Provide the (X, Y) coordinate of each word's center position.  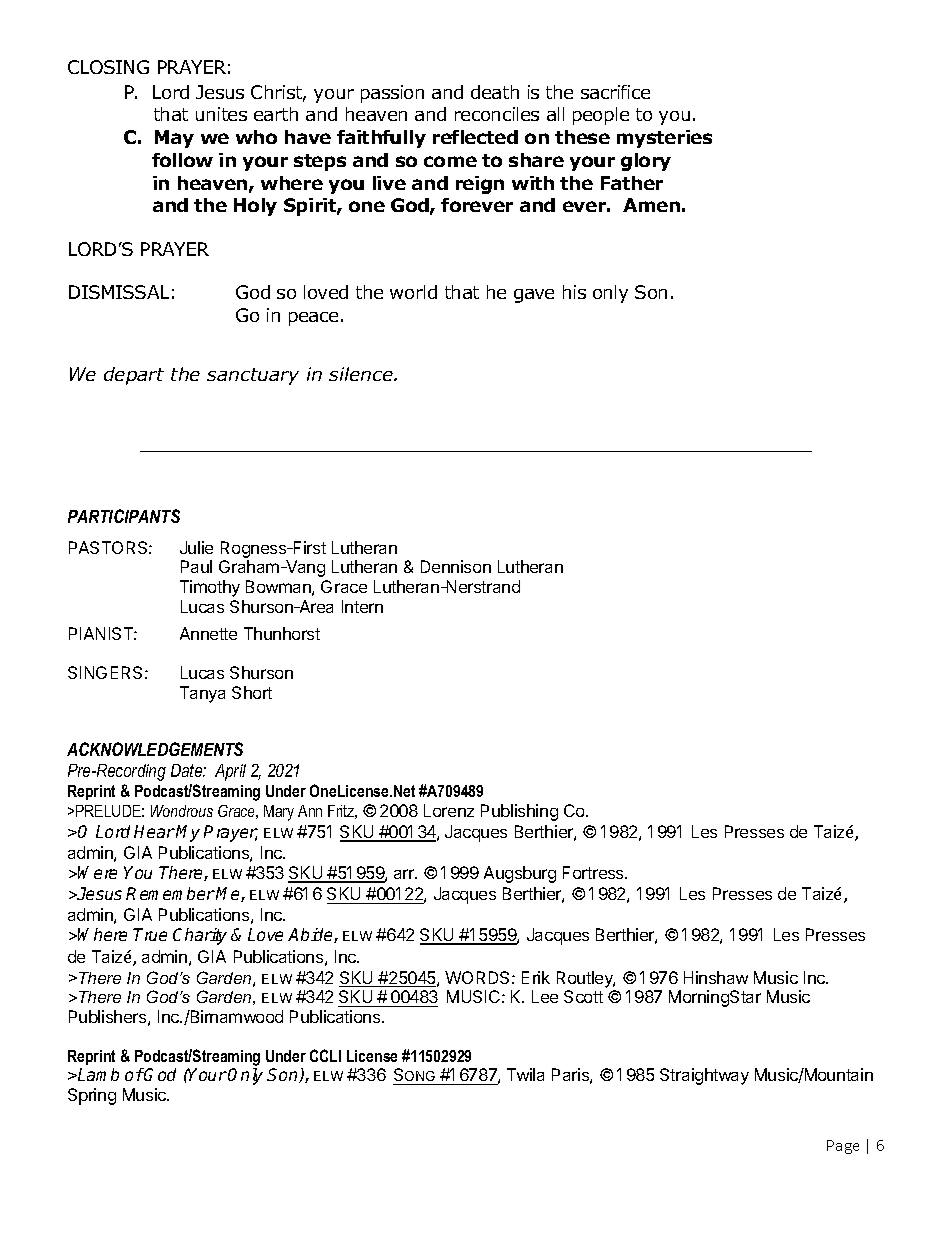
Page (843, 1147)
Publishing (519, 812)
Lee (545, 996)
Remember (170, 893)
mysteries (664, 139)
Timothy (210, 588)
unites (221, 114)
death (495, 92)
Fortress (594, 872)
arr (405, 874)
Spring (92, 1096)
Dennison (456, 566)
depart (134, 376)
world (413, 292)
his (574, 292)
